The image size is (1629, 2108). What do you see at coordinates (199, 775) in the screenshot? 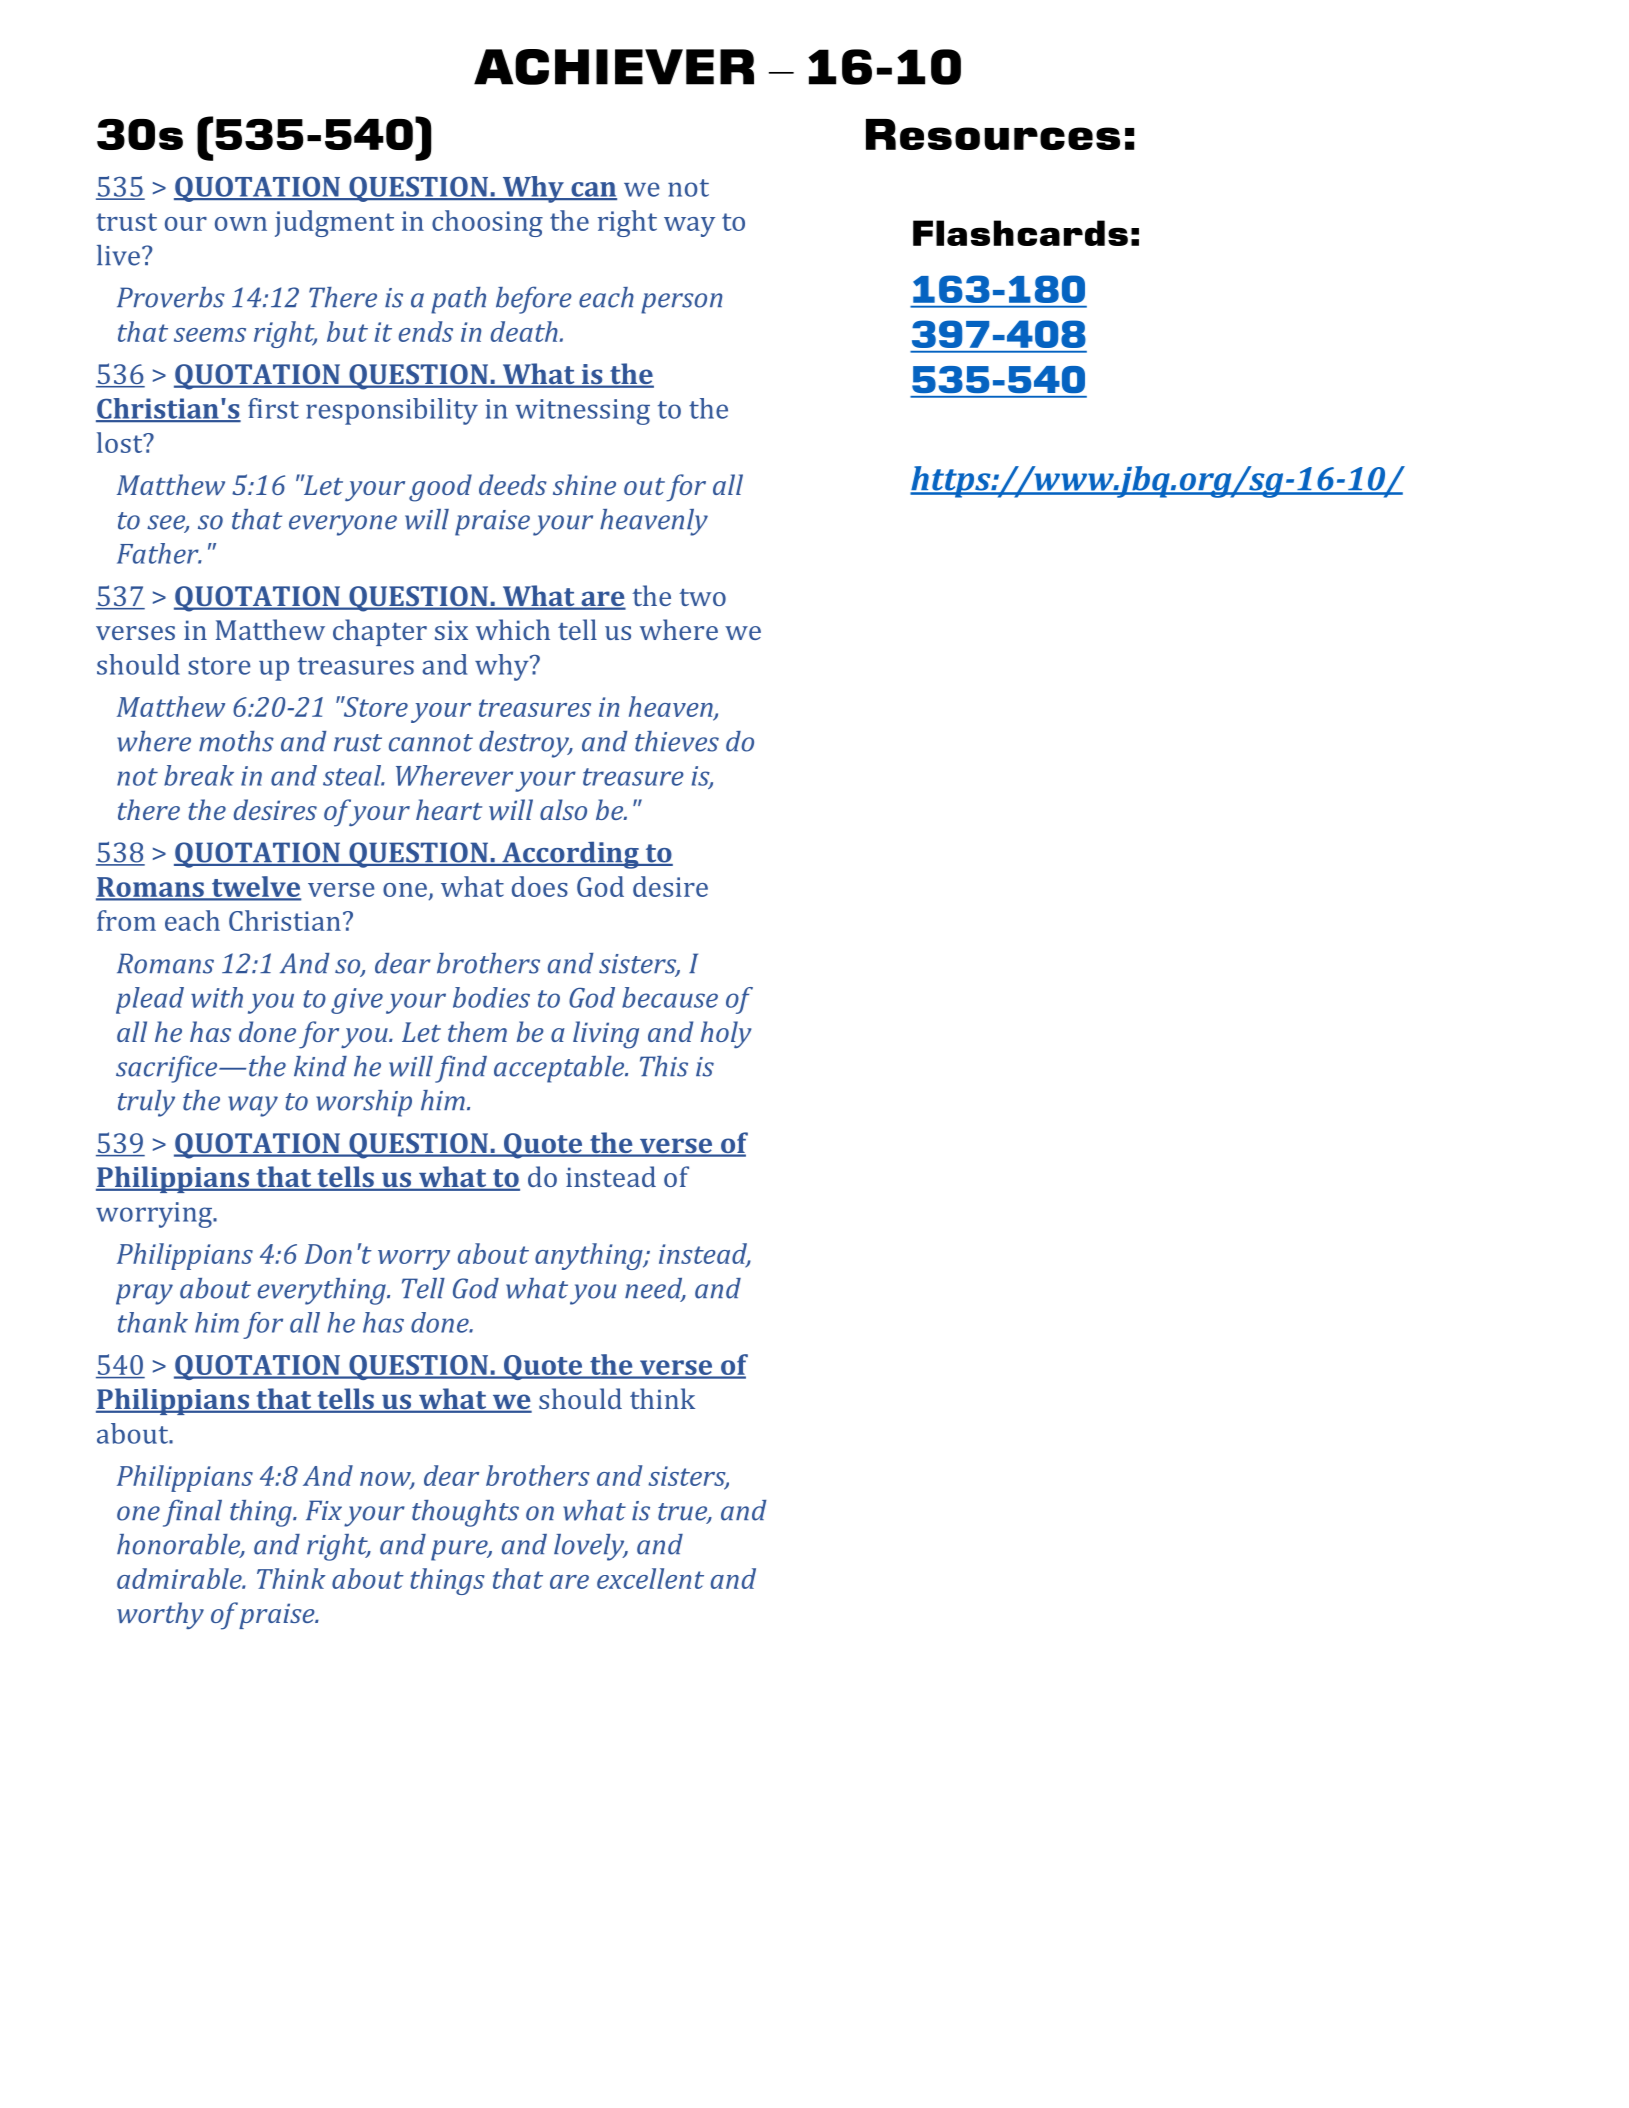
I see `break` at bounding box center [199, 775].
